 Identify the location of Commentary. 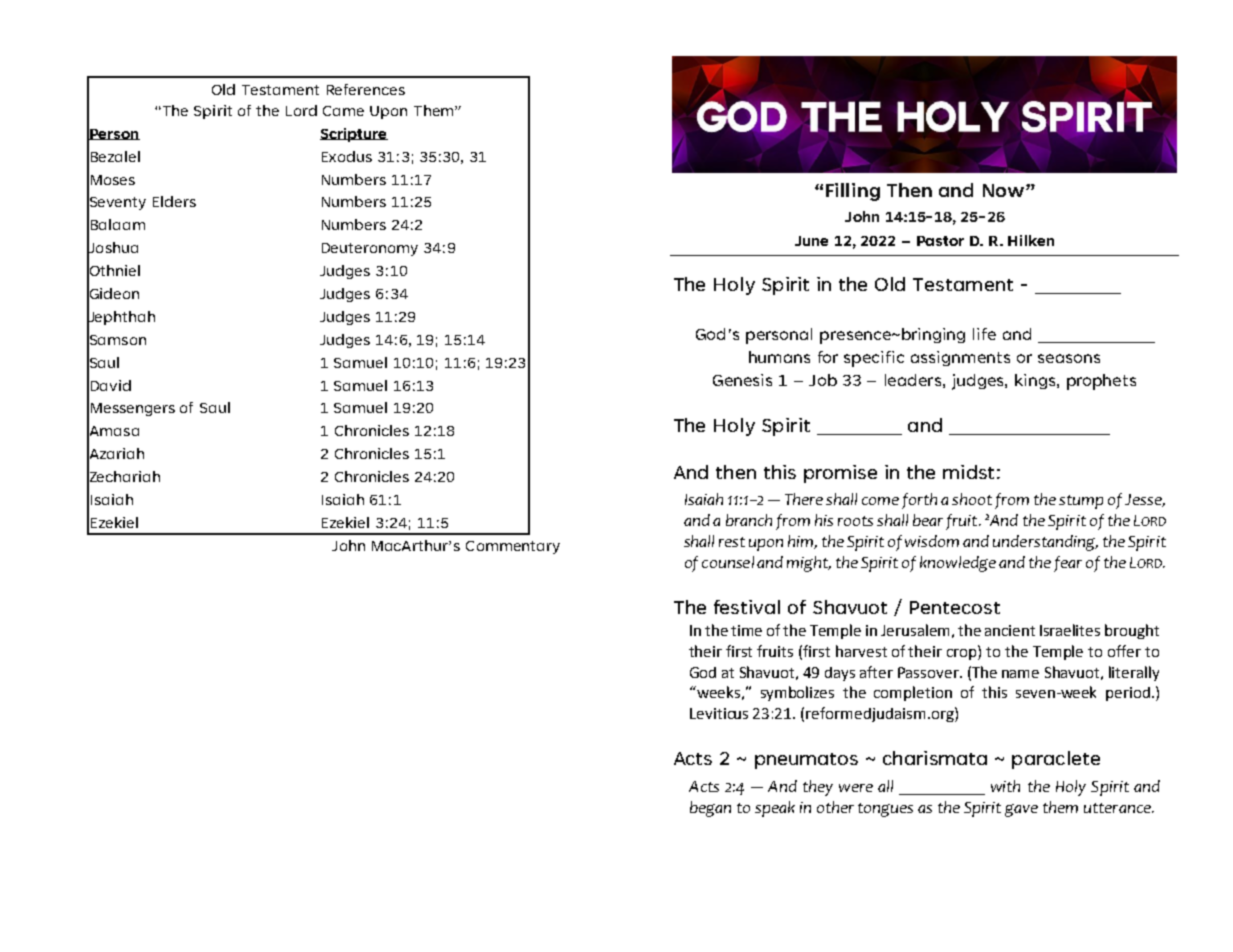
(513, 547).
